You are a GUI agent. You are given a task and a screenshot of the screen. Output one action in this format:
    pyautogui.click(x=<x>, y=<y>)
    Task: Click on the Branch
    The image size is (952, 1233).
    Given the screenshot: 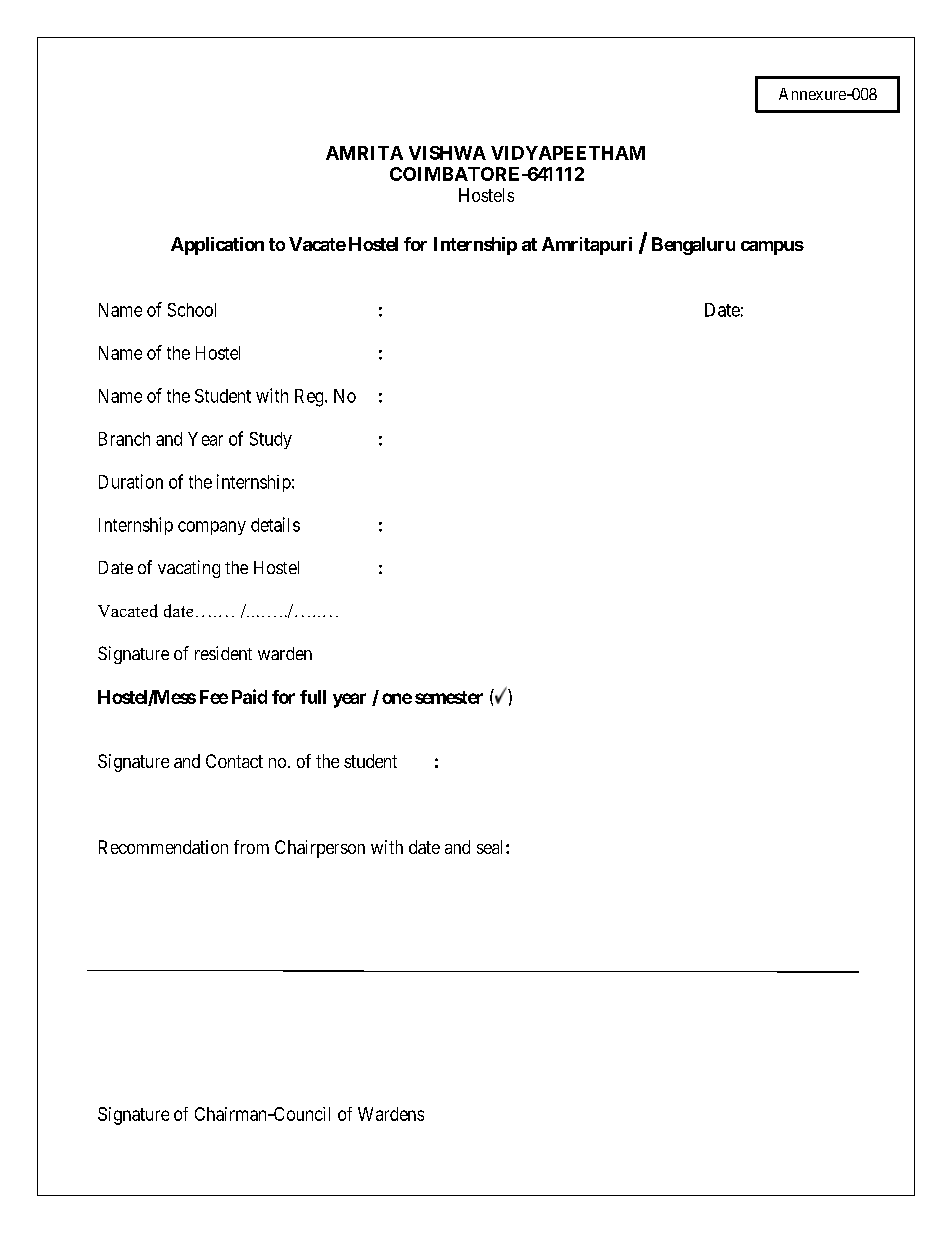 What is the action you would take?
    pyautogui.click(x=124, y=439)
